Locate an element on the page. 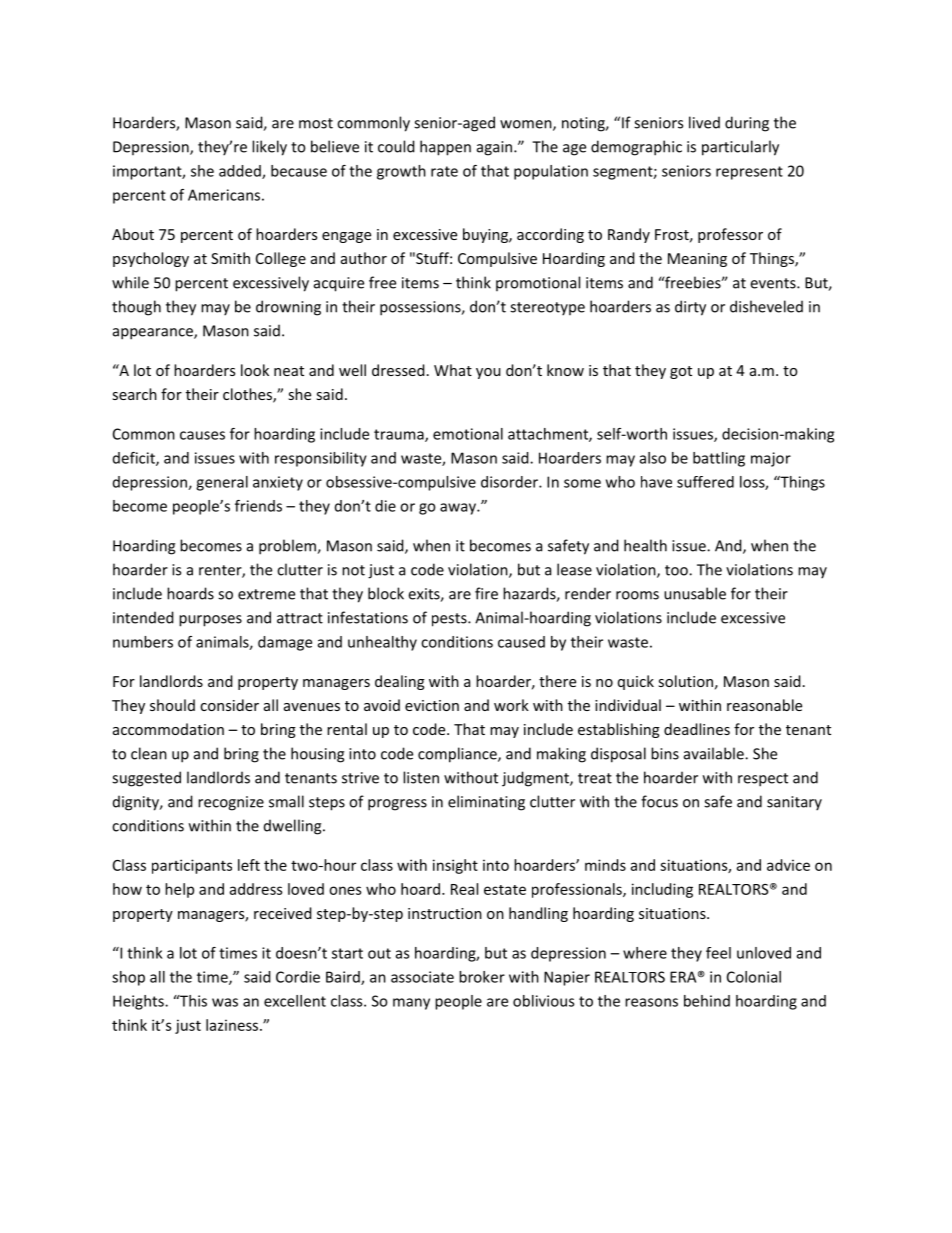 Image resolution: width=952 pixels, height=1233 pixels. particularly is located at coordinates (740, 148).
